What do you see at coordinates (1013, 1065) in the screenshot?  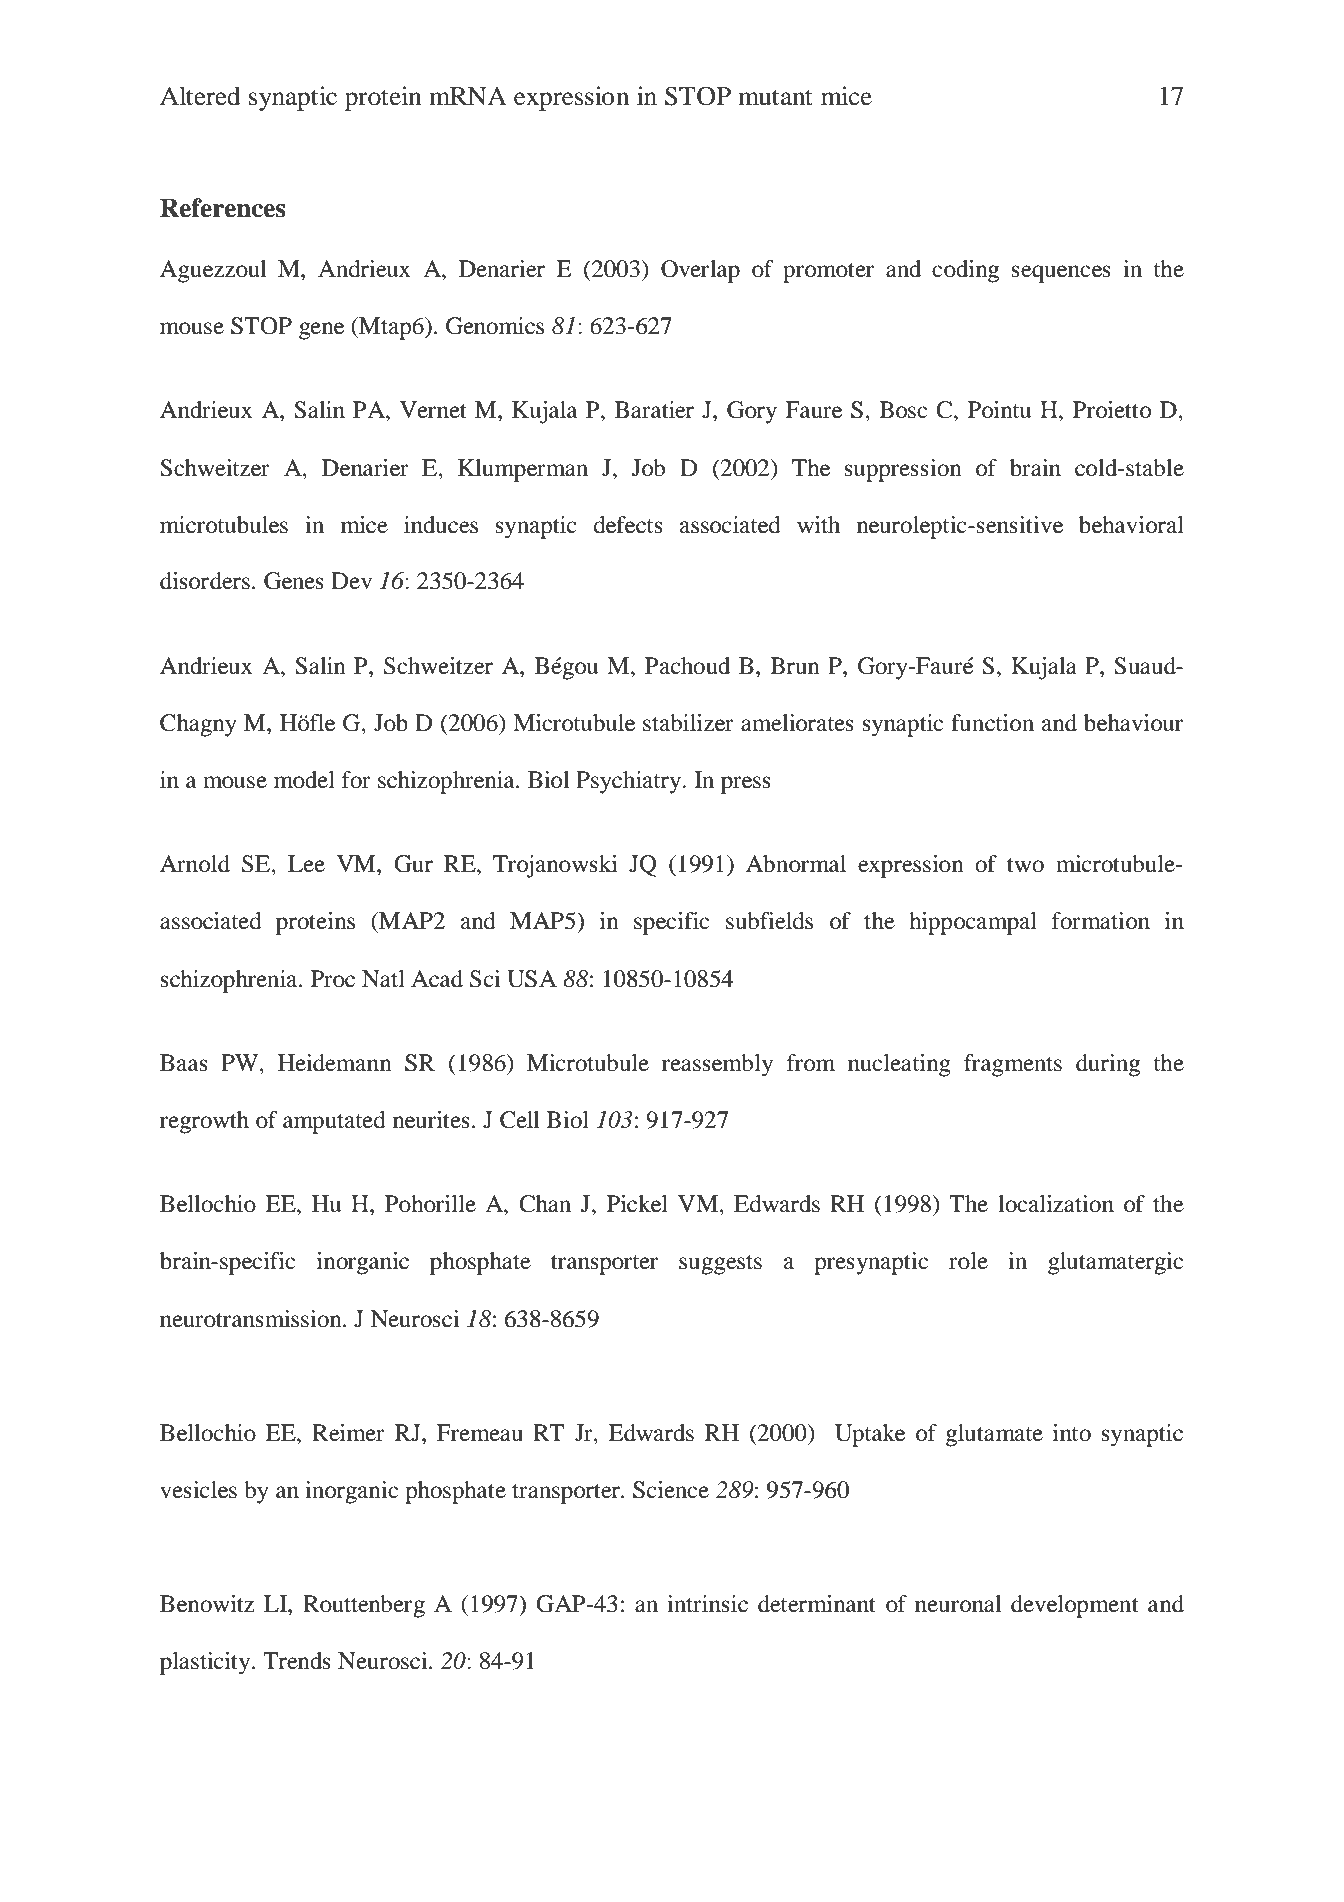 I see `fragments` at bounding box center [1013, 1065].
